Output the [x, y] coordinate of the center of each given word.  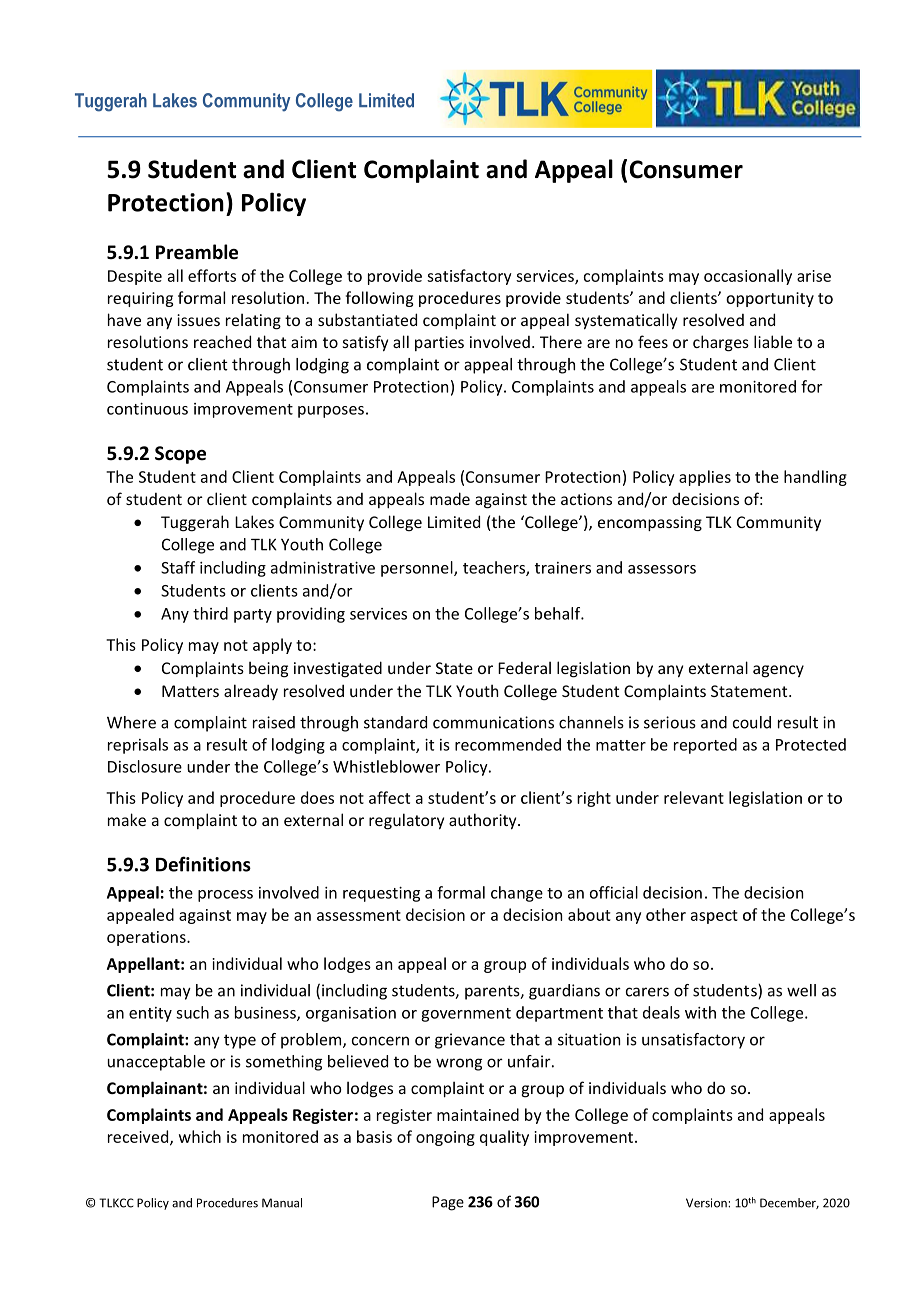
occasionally [748, 277]
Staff [178, 567]
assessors [662, 569]
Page [448, 1203]
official [614, 892]
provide [395, 277]
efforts [212, 275]
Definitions [203, 864]
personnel [418, 569]
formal [461, 892]
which [200, 1136]
